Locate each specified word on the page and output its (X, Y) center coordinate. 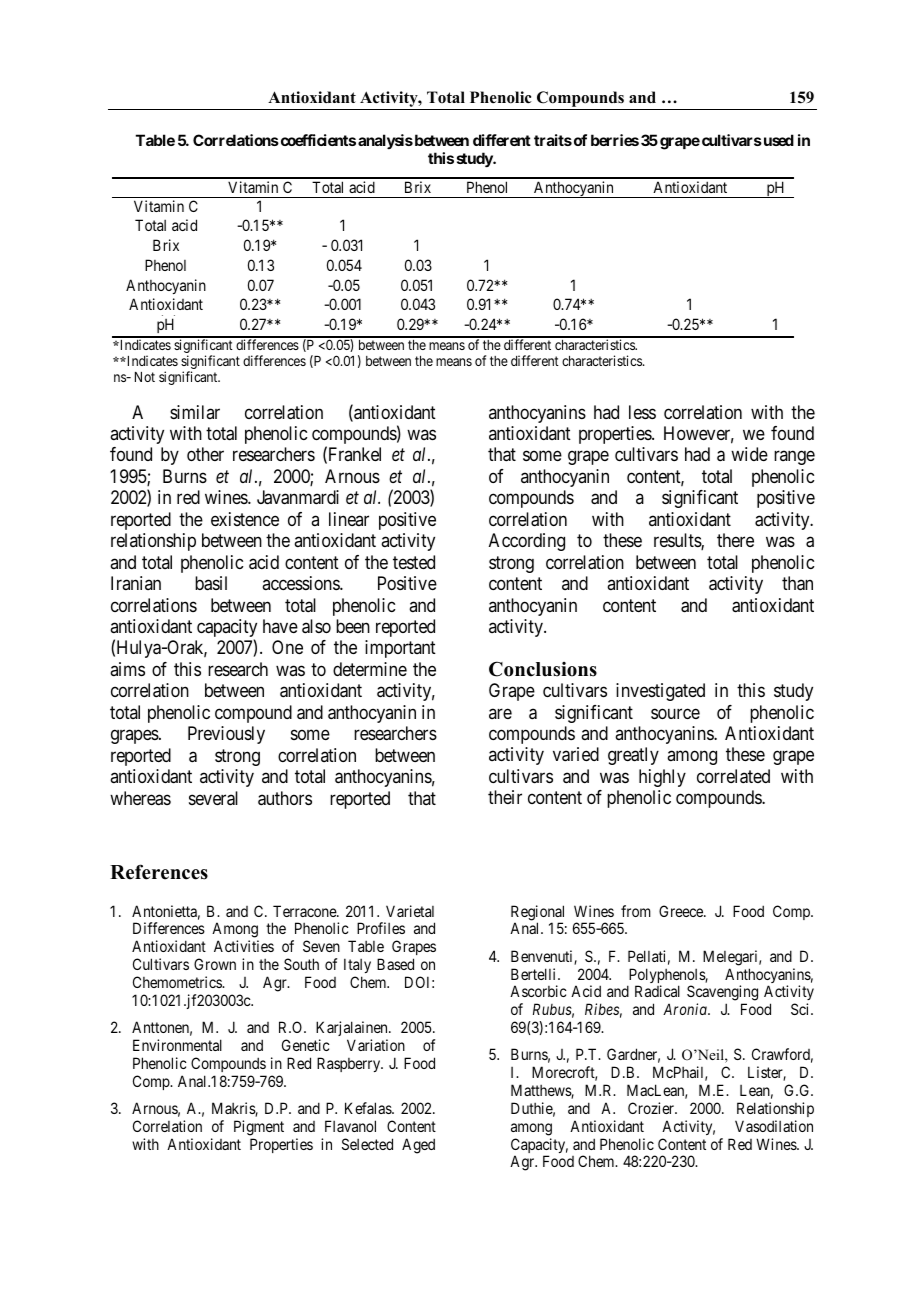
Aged (418, 1146)
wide (749, 454)
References (159, 872)
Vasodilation (774, 1126)
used (777, 140)
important (400, 649)
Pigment (259, 1128)
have (280, 626)
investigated (660, 692)
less (642, 412)
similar (195, 412)
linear (349, 519)
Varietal (410, 911)
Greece (682, 911)
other (205, 454)
